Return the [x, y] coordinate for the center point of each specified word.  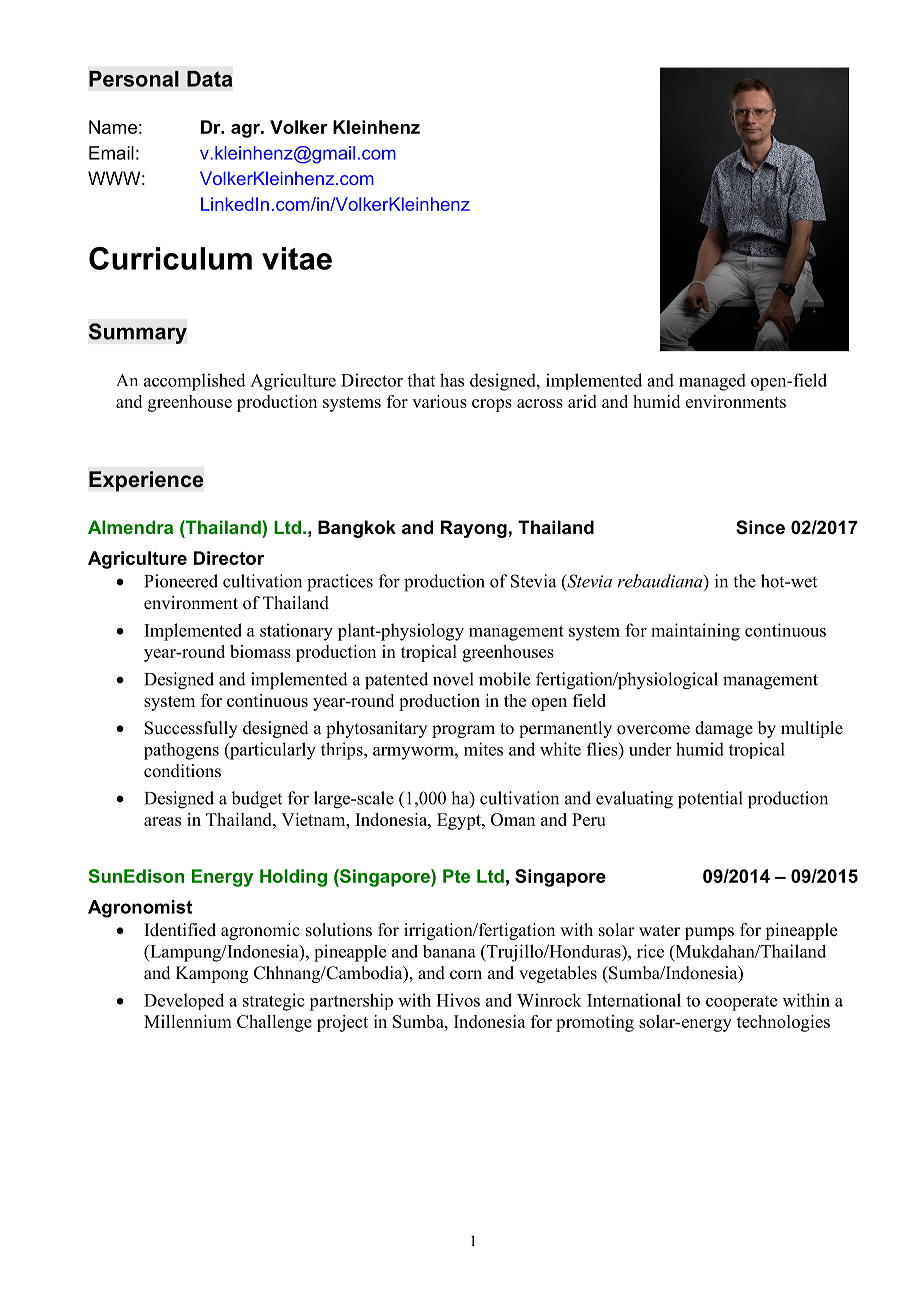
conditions [182, 771]
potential [710, 800]
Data [209, 79]
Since [760, 527]
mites [483, 749]
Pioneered [181, 581]
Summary [137, 333]
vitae [297, 258]
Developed [184, 1001]
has [452, 380]
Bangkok [357, 529]
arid [582, 401]
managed [712, 382]
